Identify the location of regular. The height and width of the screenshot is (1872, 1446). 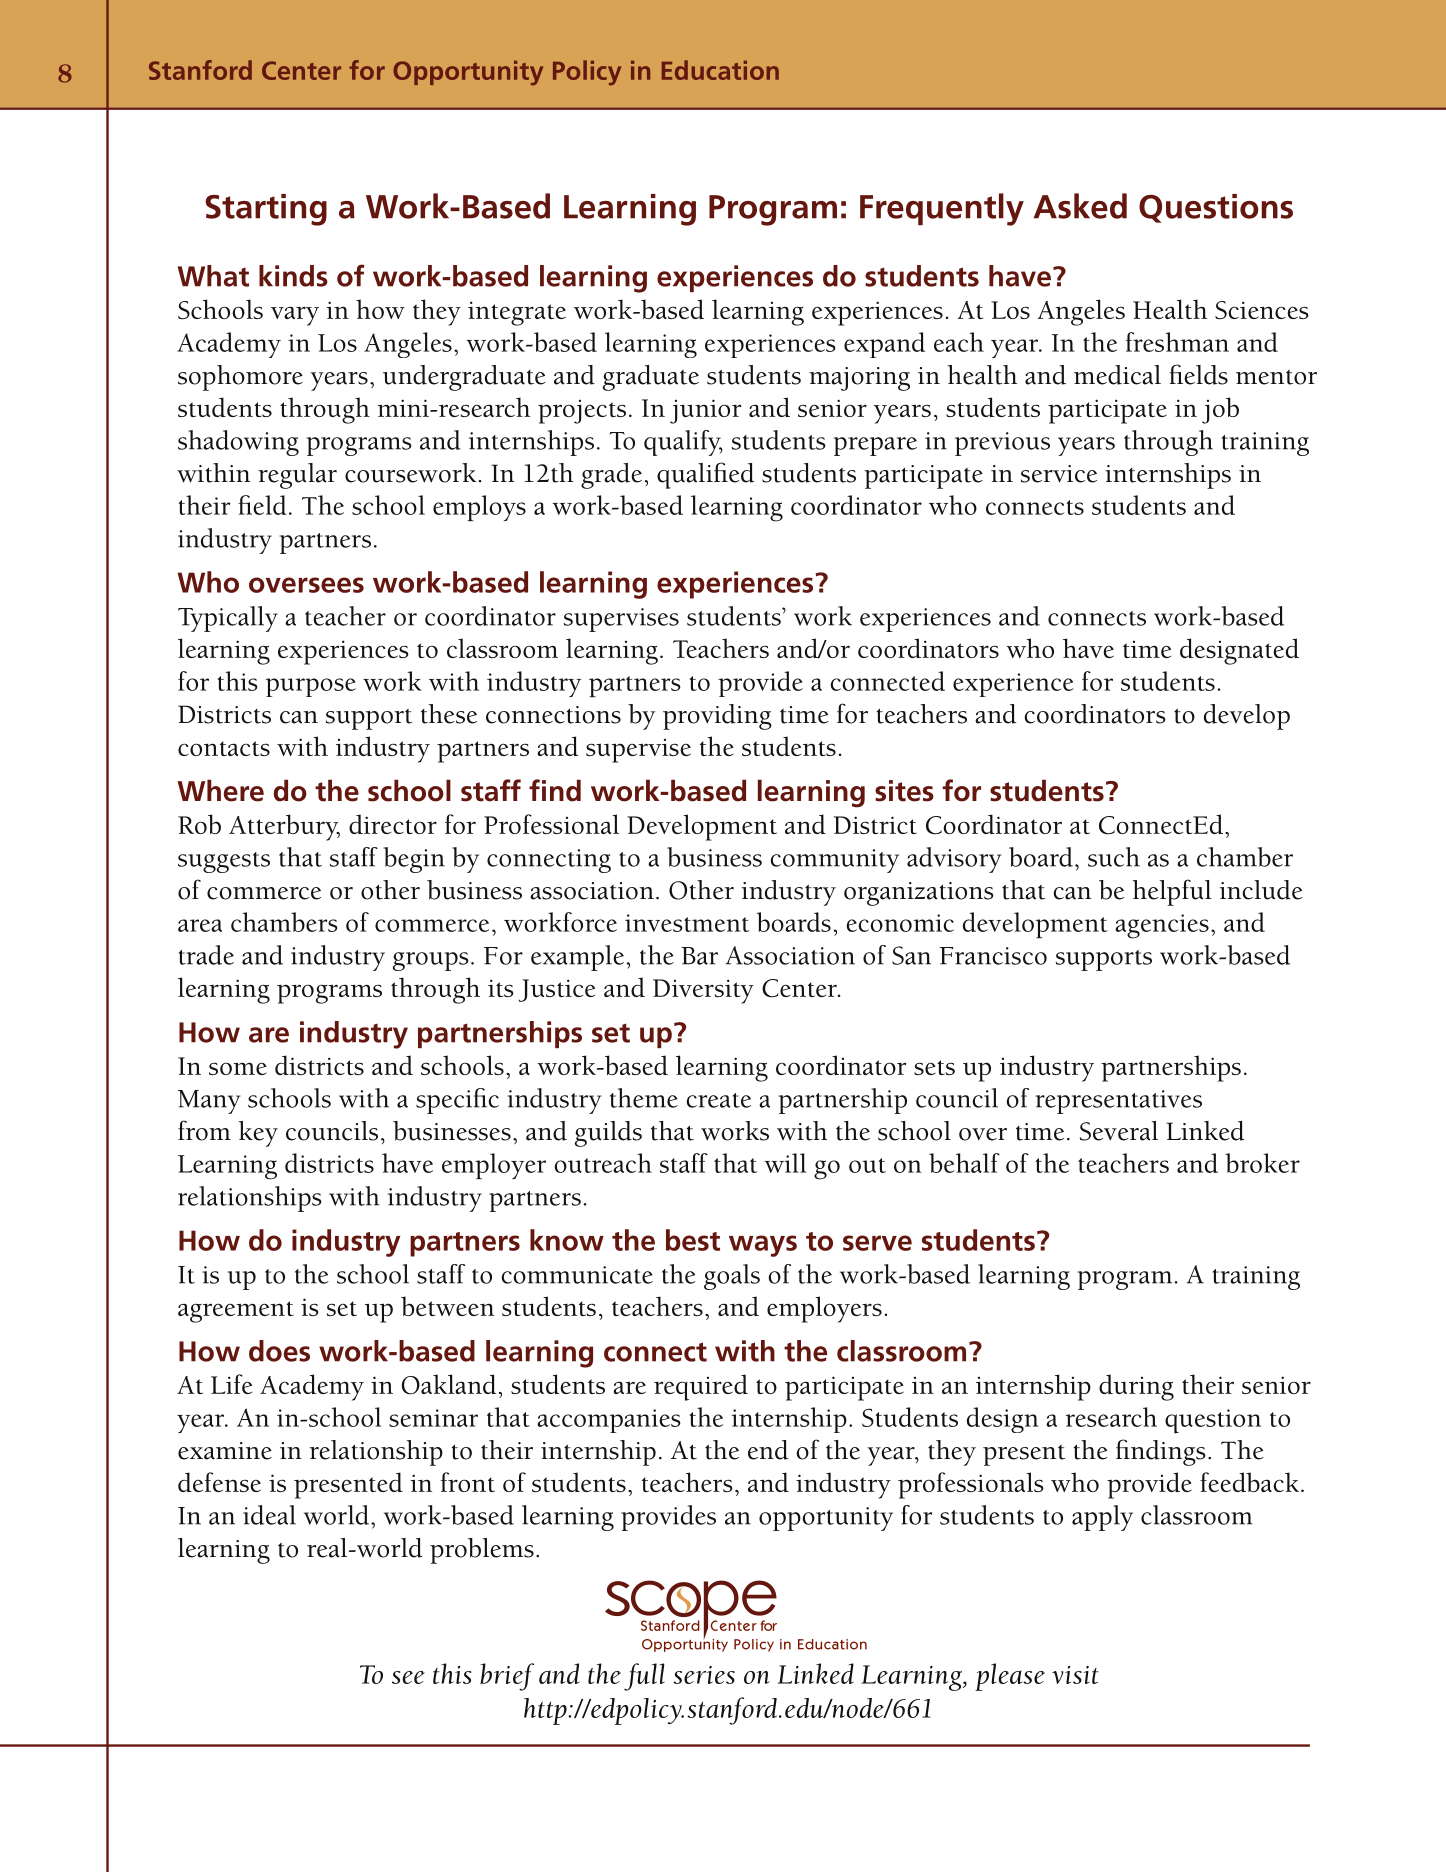
(297, 476).
